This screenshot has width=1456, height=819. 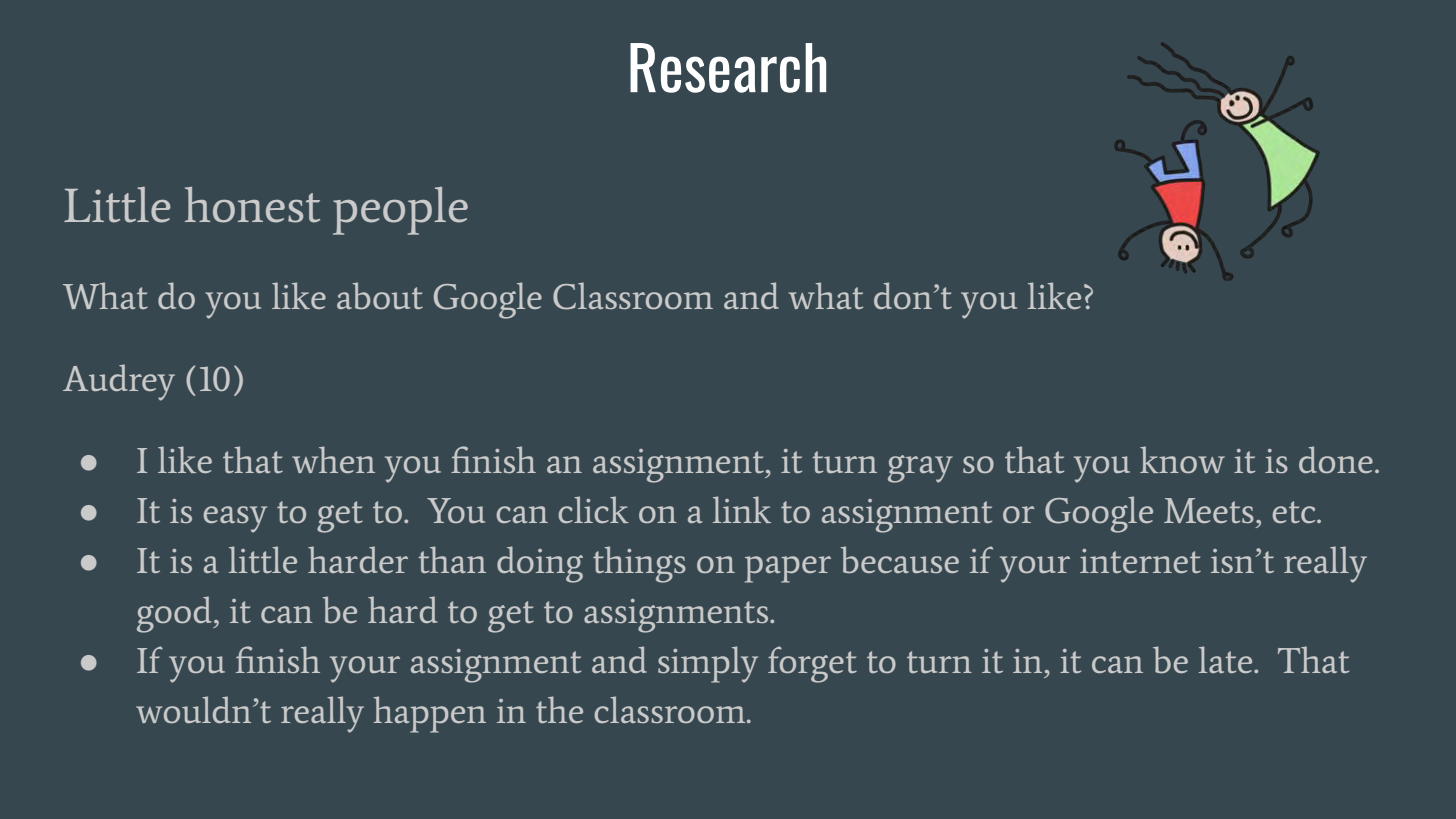 What do you see at coordinates (235, 519) in the screenshot?
I see `easy` at bounding box center [235, 519].
